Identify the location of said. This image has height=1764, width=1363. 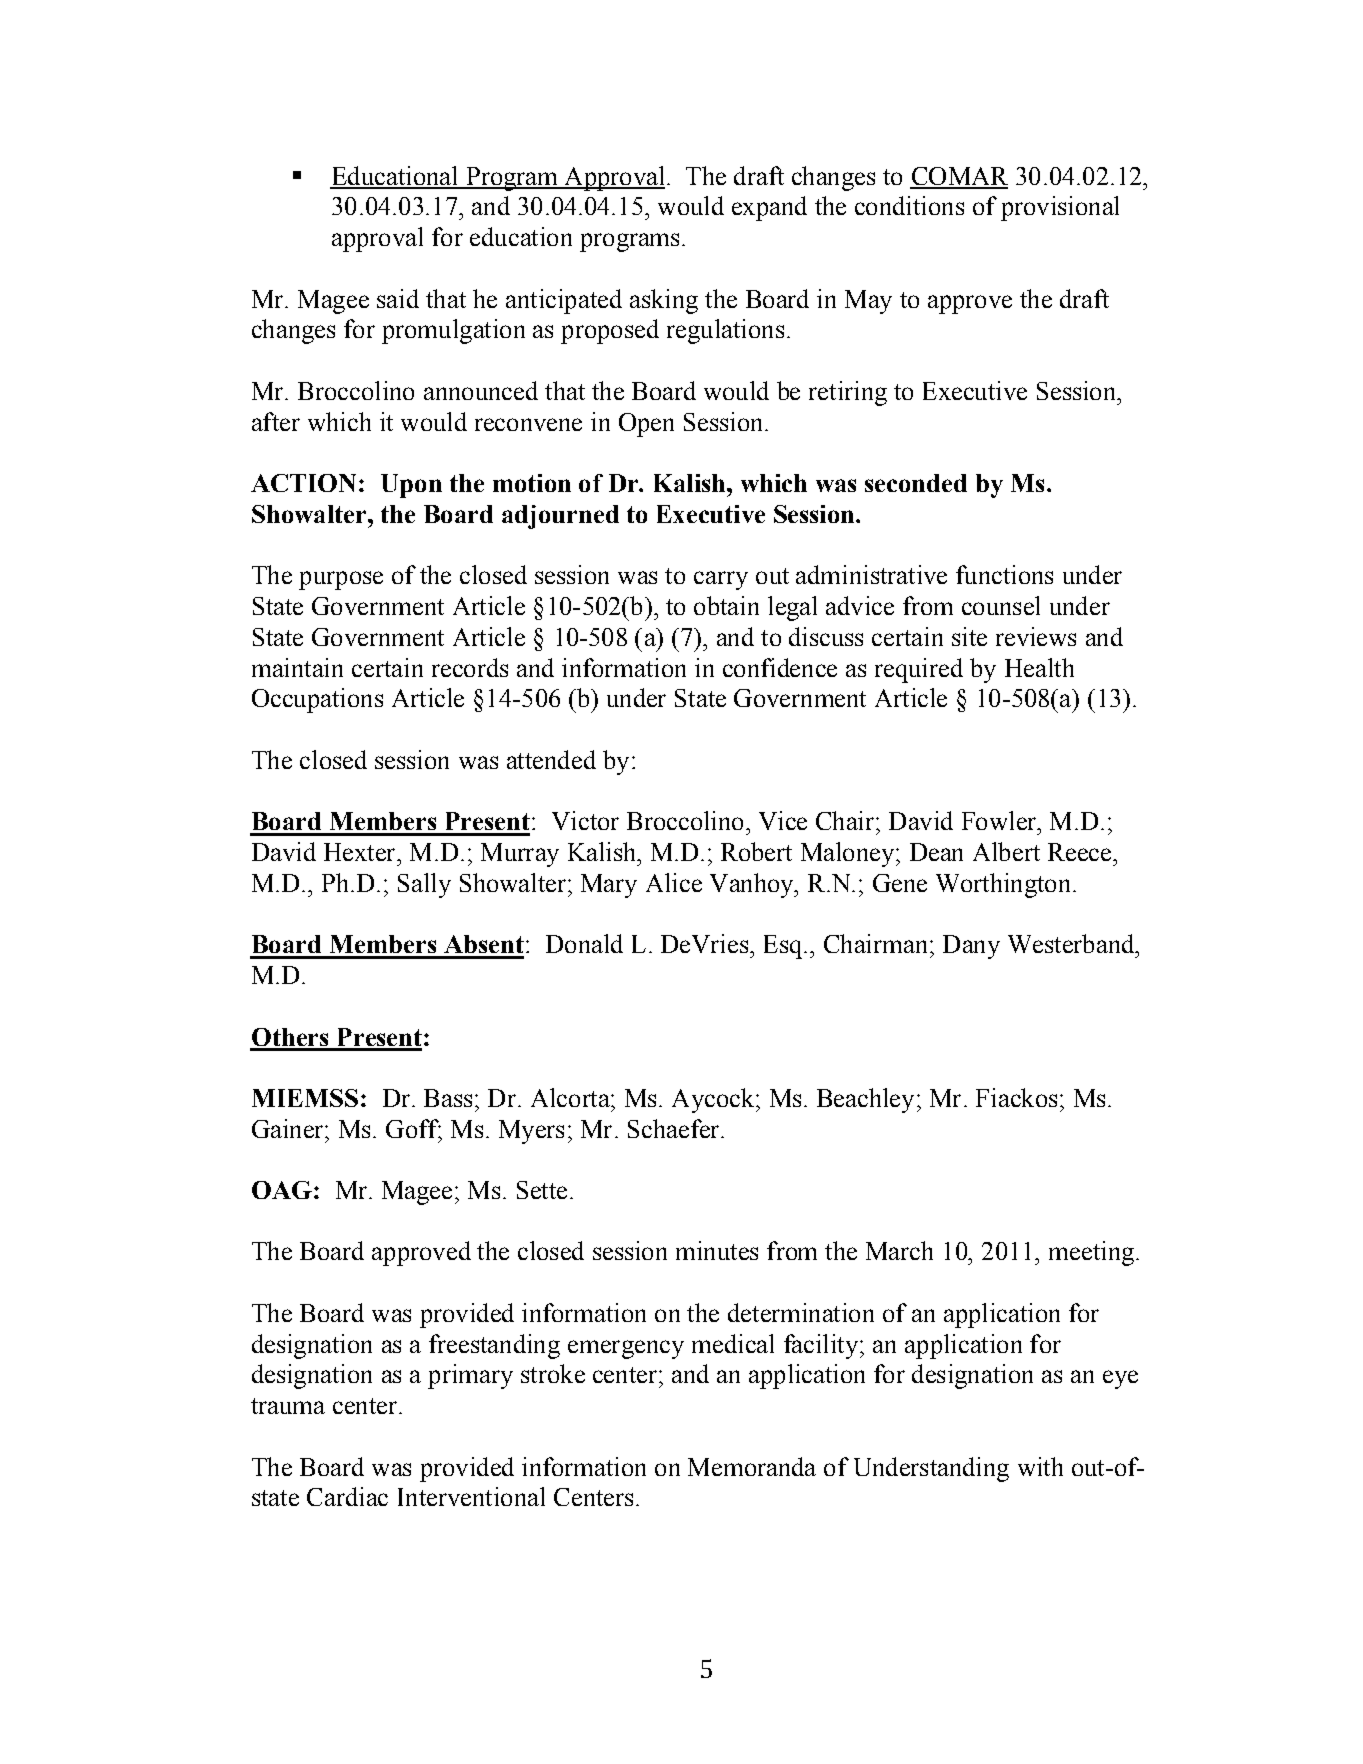
(398, 298).
